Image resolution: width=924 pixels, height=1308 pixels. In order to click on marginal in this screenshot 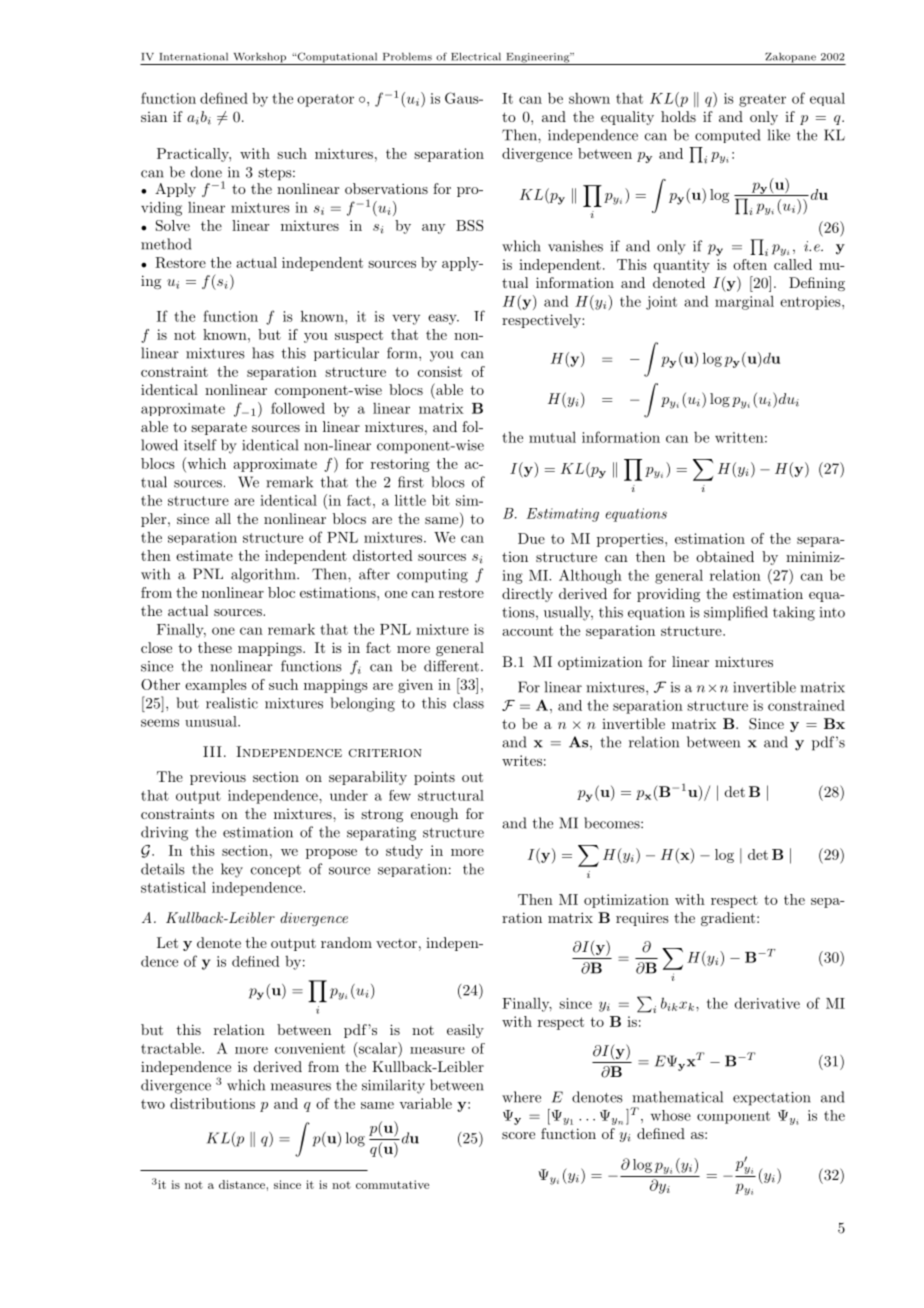, I will do `click(744, 303)`.
